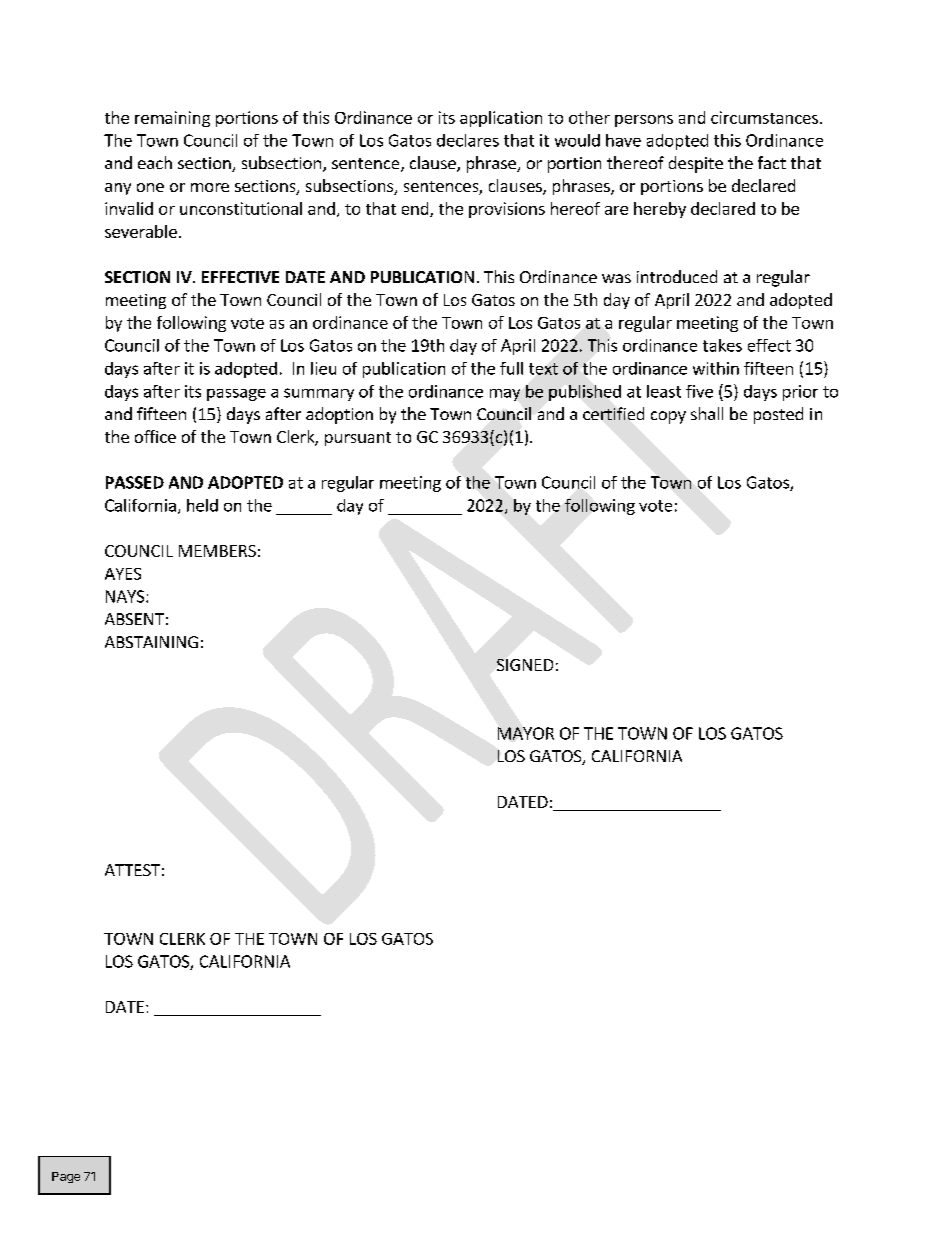  I want to click on each, so click(155, 162).
